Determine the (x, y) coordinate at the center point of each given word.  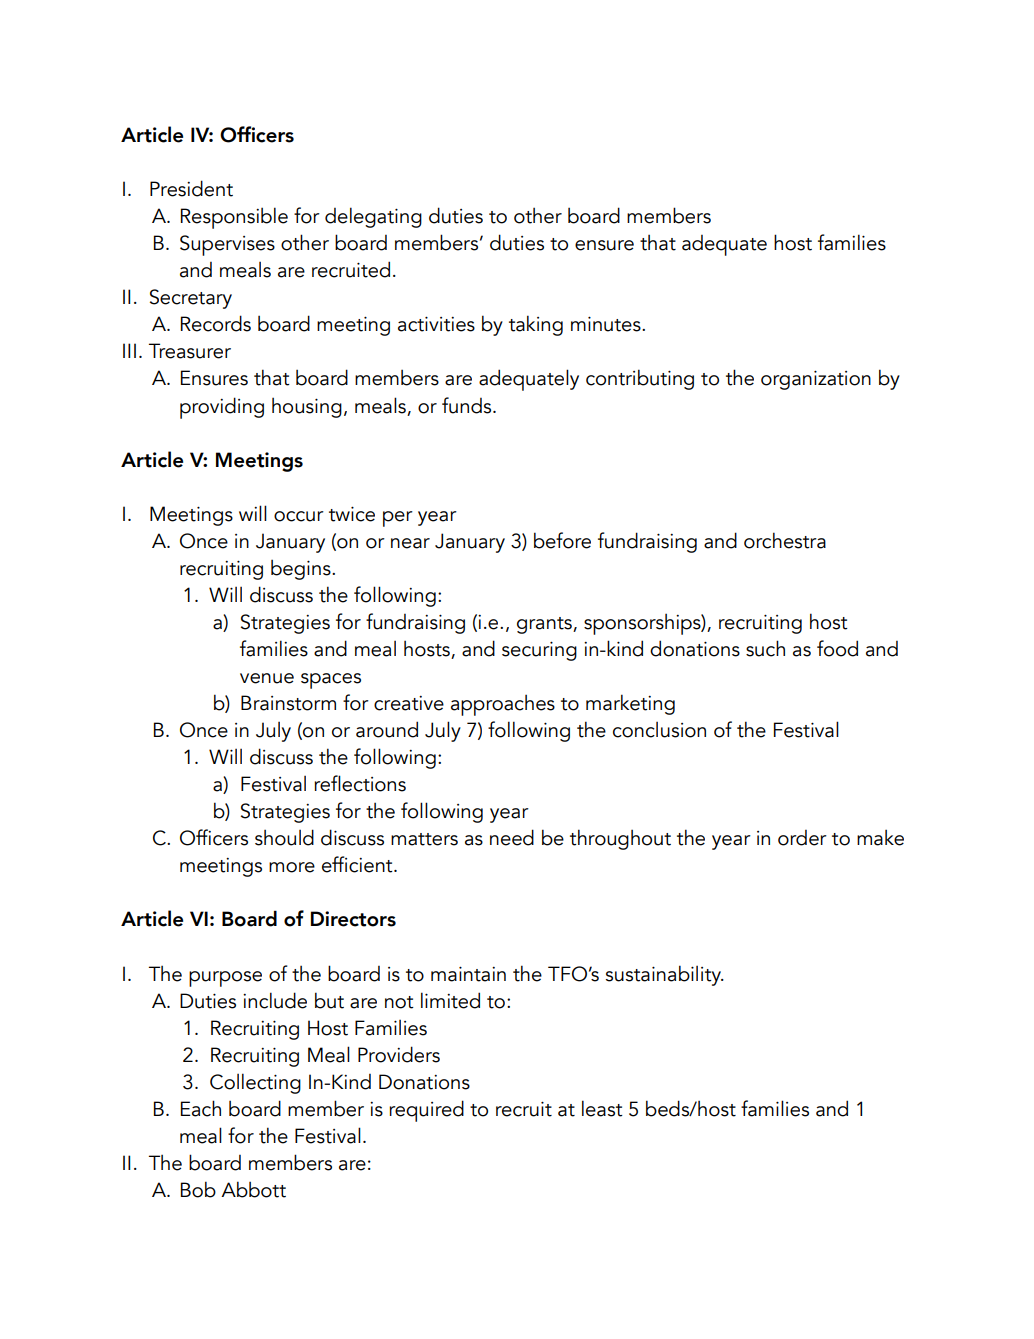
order (802, 838)
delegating (373, 217)
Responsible (234, 218)
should (284, 837)
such (765, 648)
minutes (607, 324)
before (562, 540)
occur (299, 516)
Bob (198, 1189)
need (512, 837)
